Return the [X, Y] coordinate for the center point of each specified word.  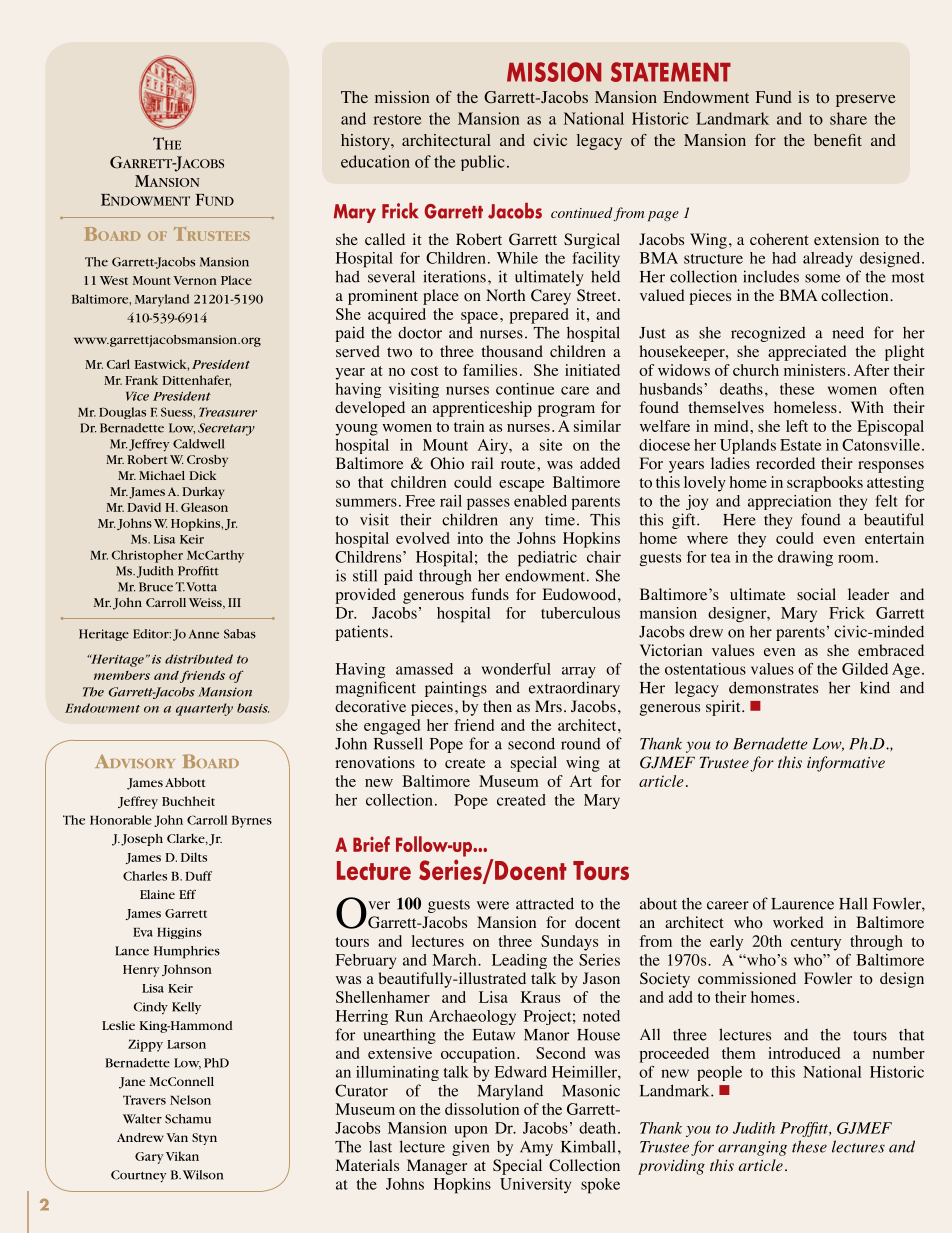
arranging [752, 1148]
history [366, 142]
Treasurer [228, 412]
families [490, 370]
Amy [536, 1148]
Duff [198, 876]
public [483, 163]
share [848, 118]
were [493, 905]
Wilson [203, 1175]
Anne [204, 634]
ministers [814, 370]
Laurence [802, 904]
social [816, 594]
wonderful [516, 669]
